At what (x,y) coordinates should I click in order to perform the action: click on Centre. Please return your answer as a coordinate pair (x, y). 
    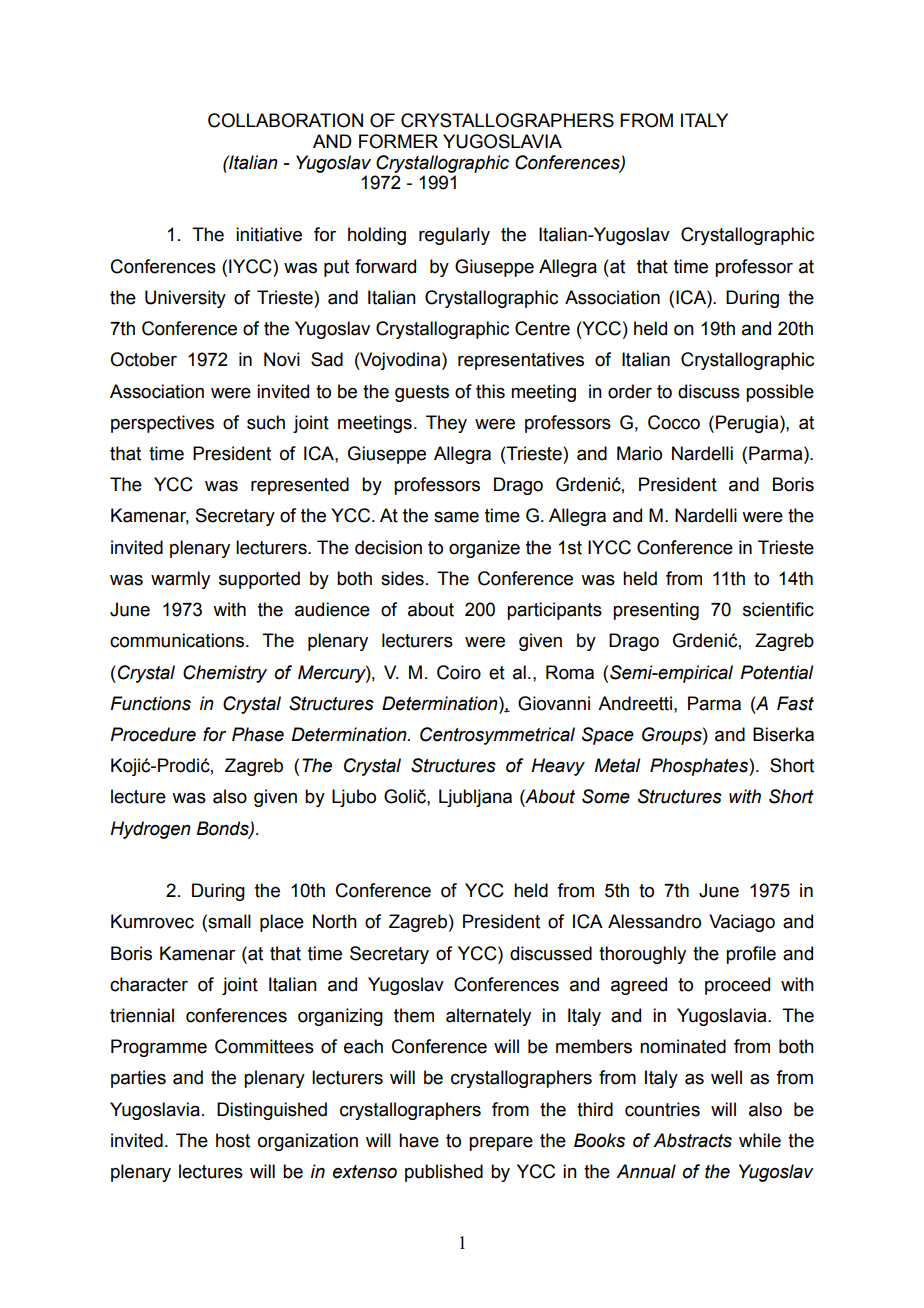
    Looking at the image, I should click on (542, 328).
